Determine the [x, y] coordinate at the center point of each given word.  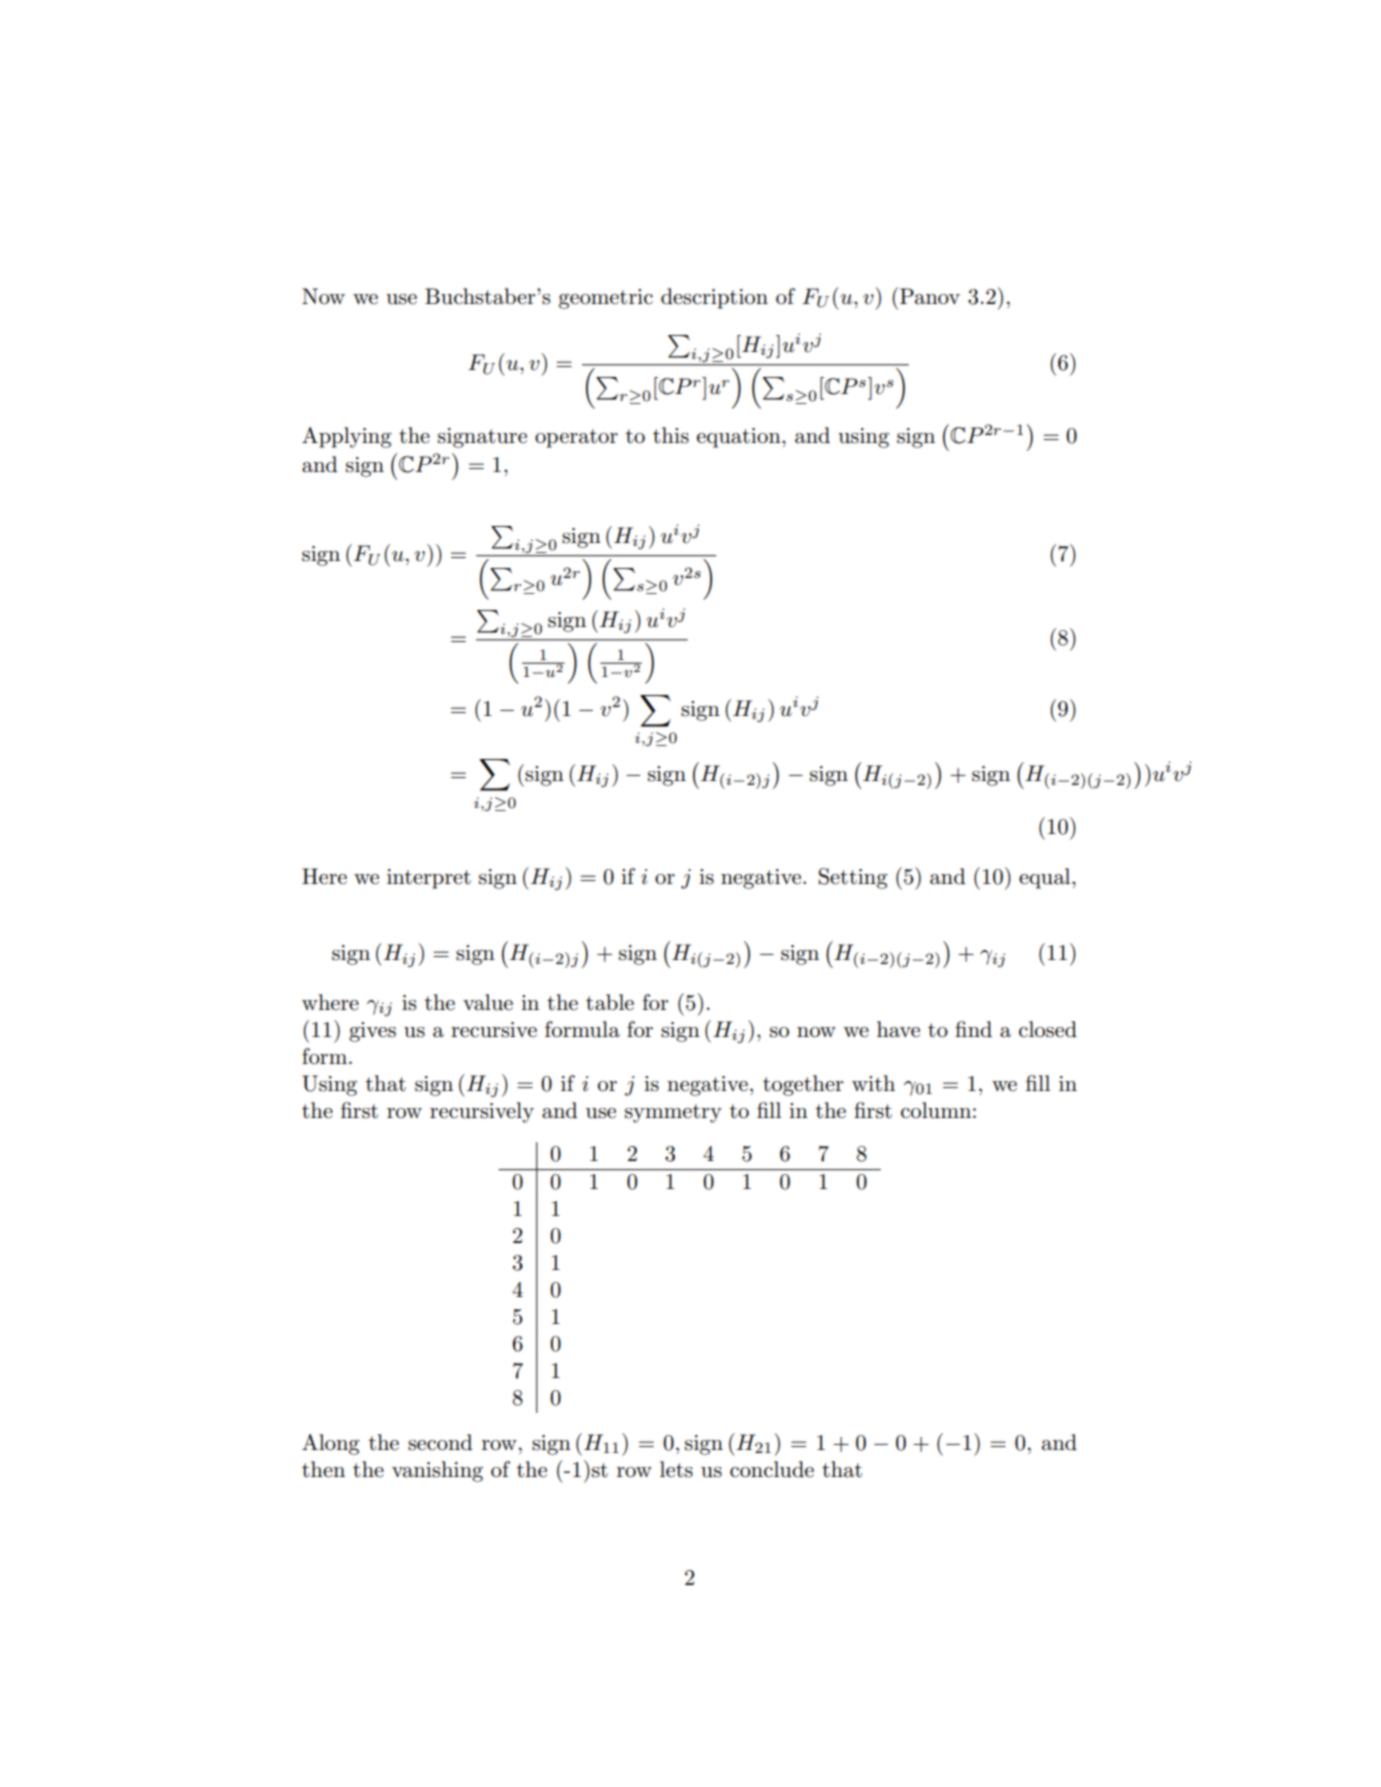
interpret [429, 879]
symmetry [673, 1113]
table [610, 1002]
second [440, 1442]
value [488, 1002]
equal [1046, 878]
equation [740, 438]
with [873, 1083]
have [898, 1029]
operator [576, 438]
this [671, 435]
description [714, 298]
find [973, 1029]
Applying [347, 437]
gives [372, 1032]
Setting [853, 878]
